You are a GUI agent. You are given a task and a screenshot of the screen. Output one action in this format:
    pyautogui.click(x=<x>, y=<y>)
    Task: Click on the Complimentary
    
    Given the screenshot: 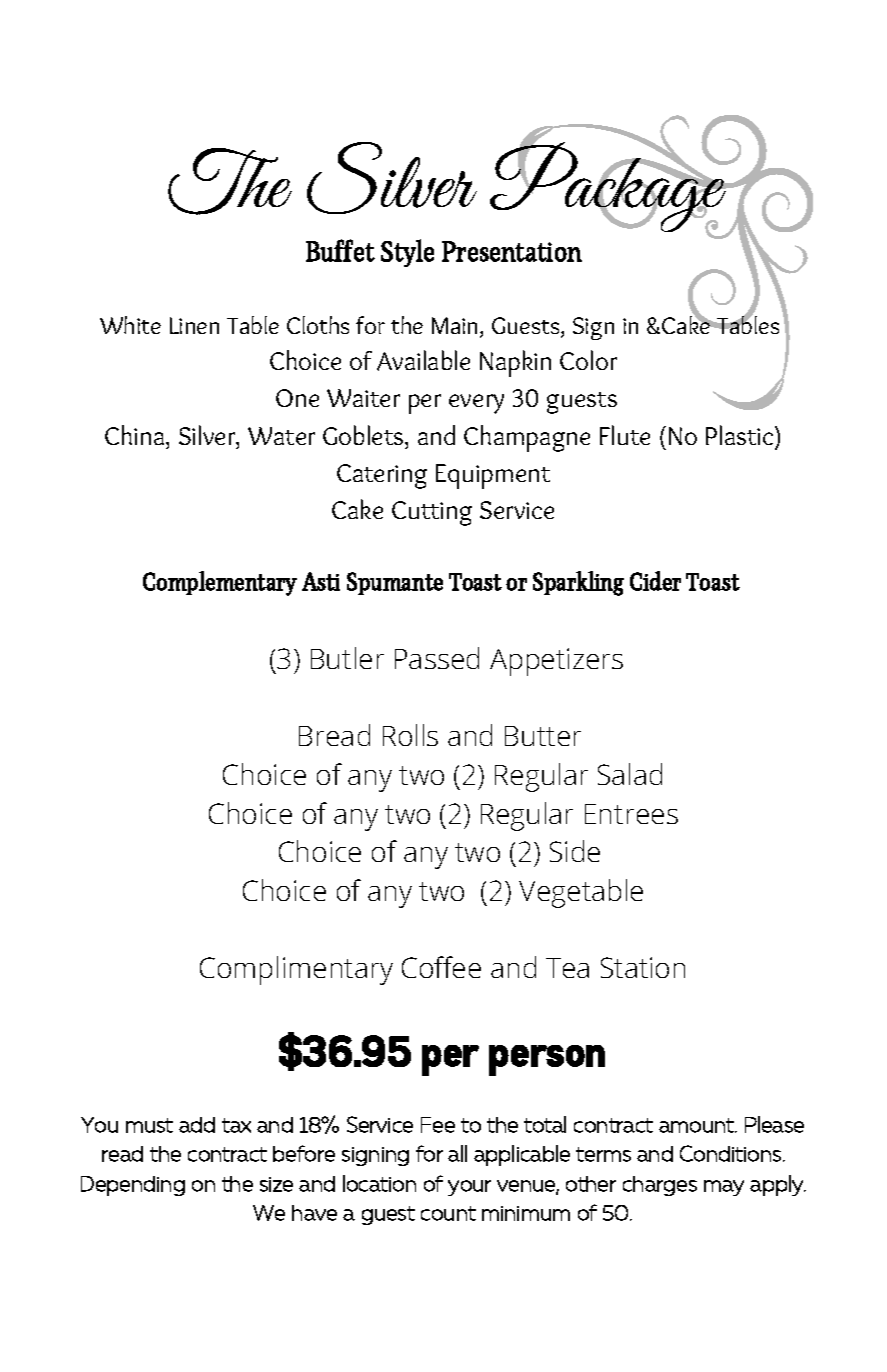 What is the action you would take?
    pyautogui.click(x=296, y=970)
